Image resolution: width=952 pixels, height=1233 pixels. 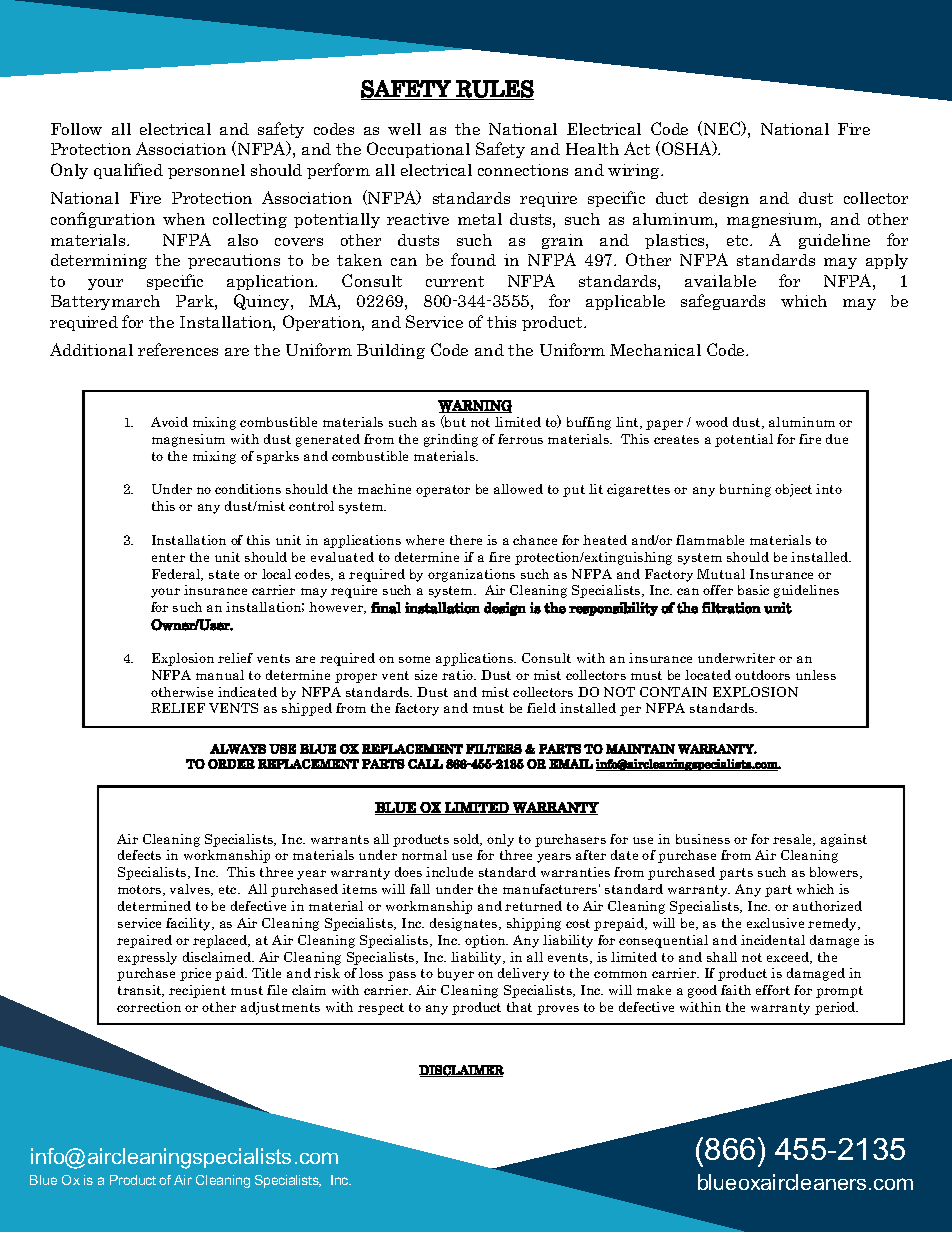 What do you see at coordinates (455, 281) in the page?
I see `current` at bounding box center [455, 281].
